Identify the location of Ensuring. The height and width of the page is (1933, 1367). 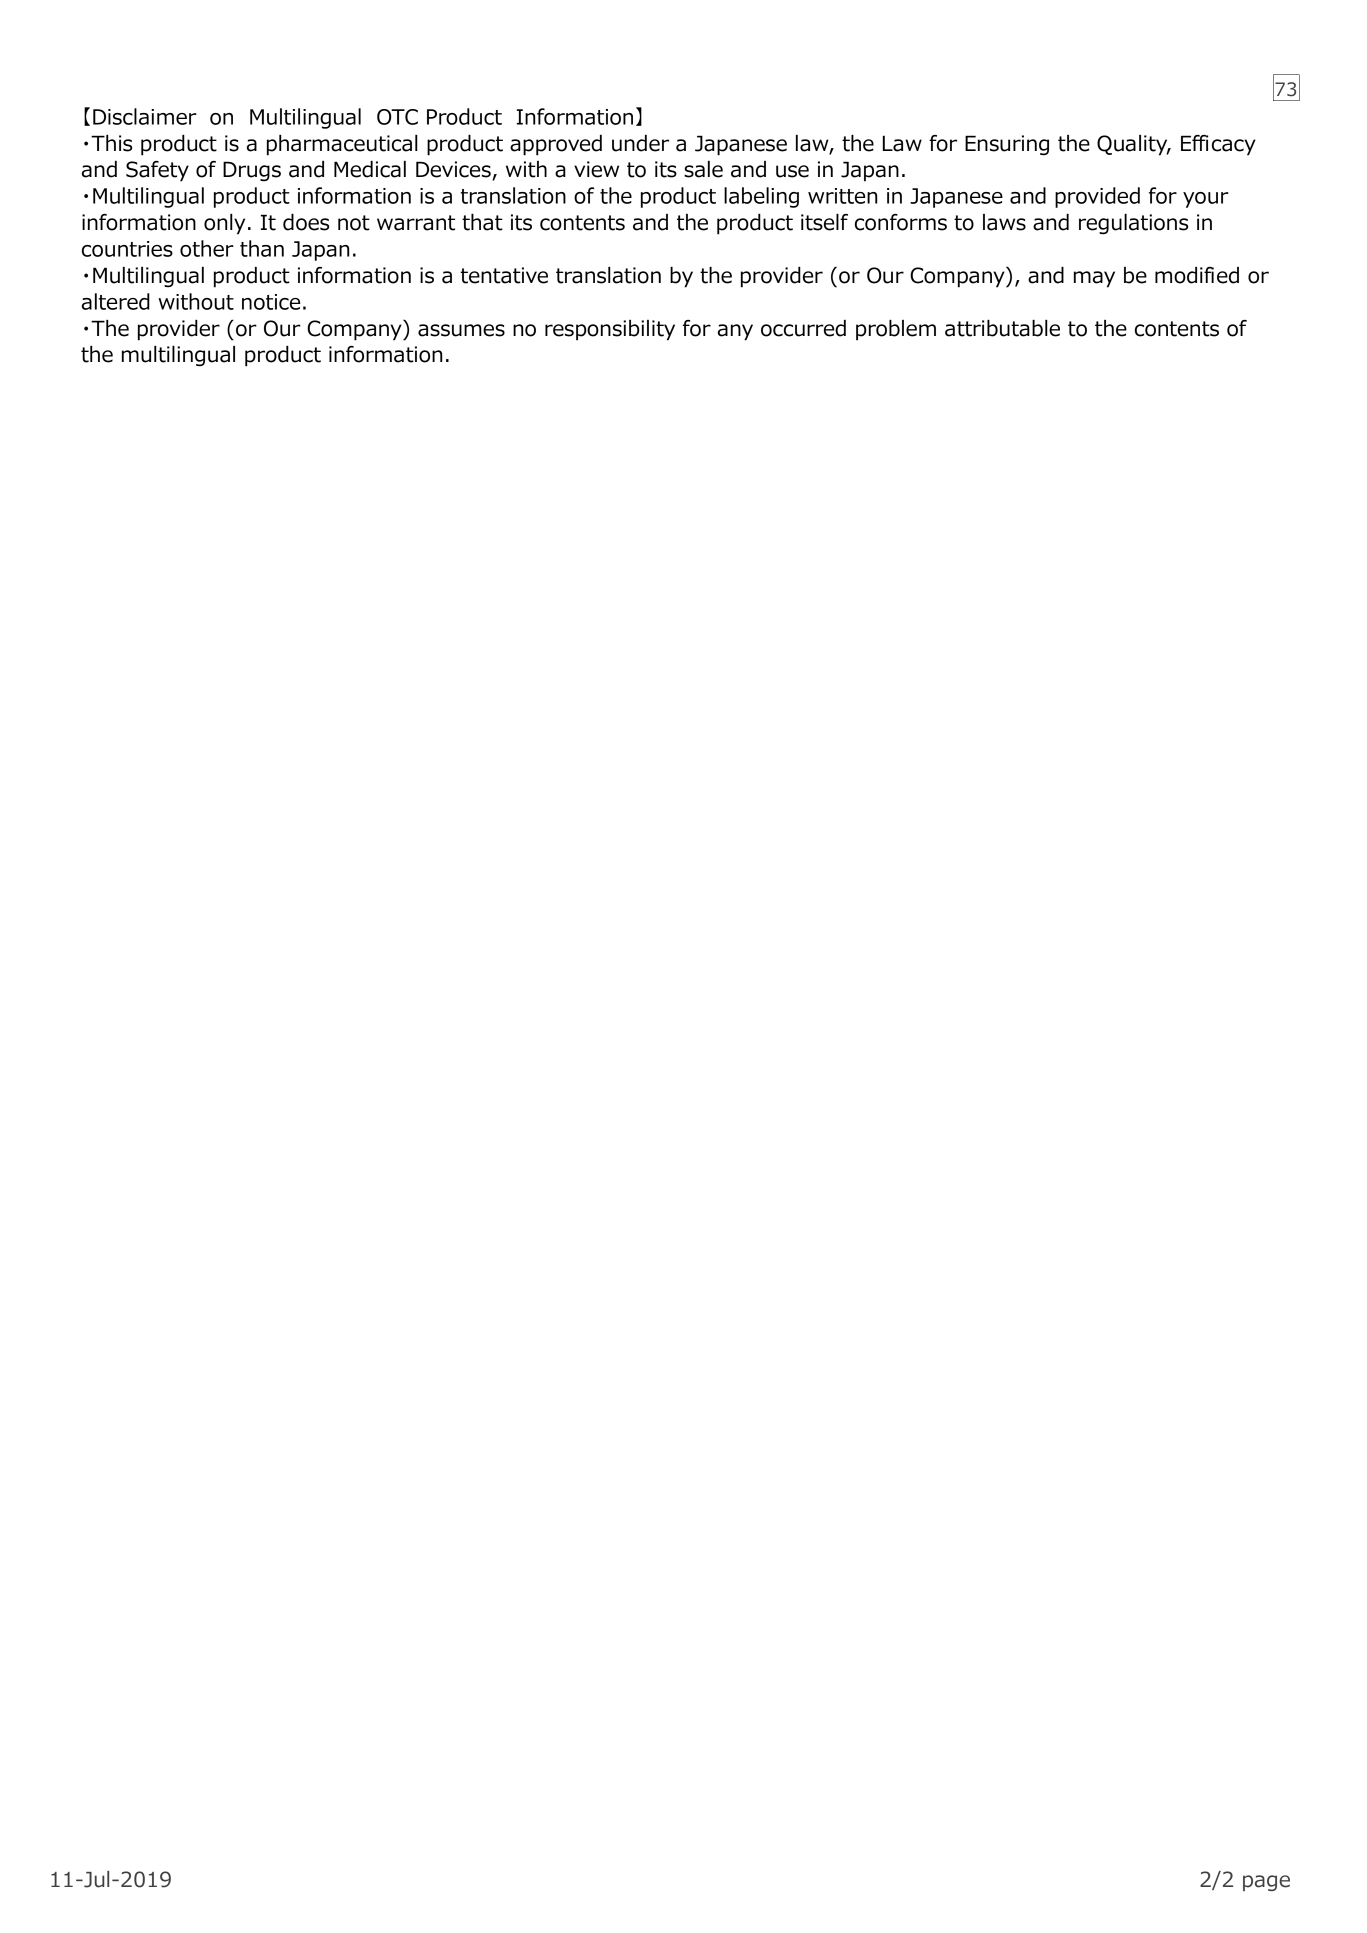
(1007, 145).
